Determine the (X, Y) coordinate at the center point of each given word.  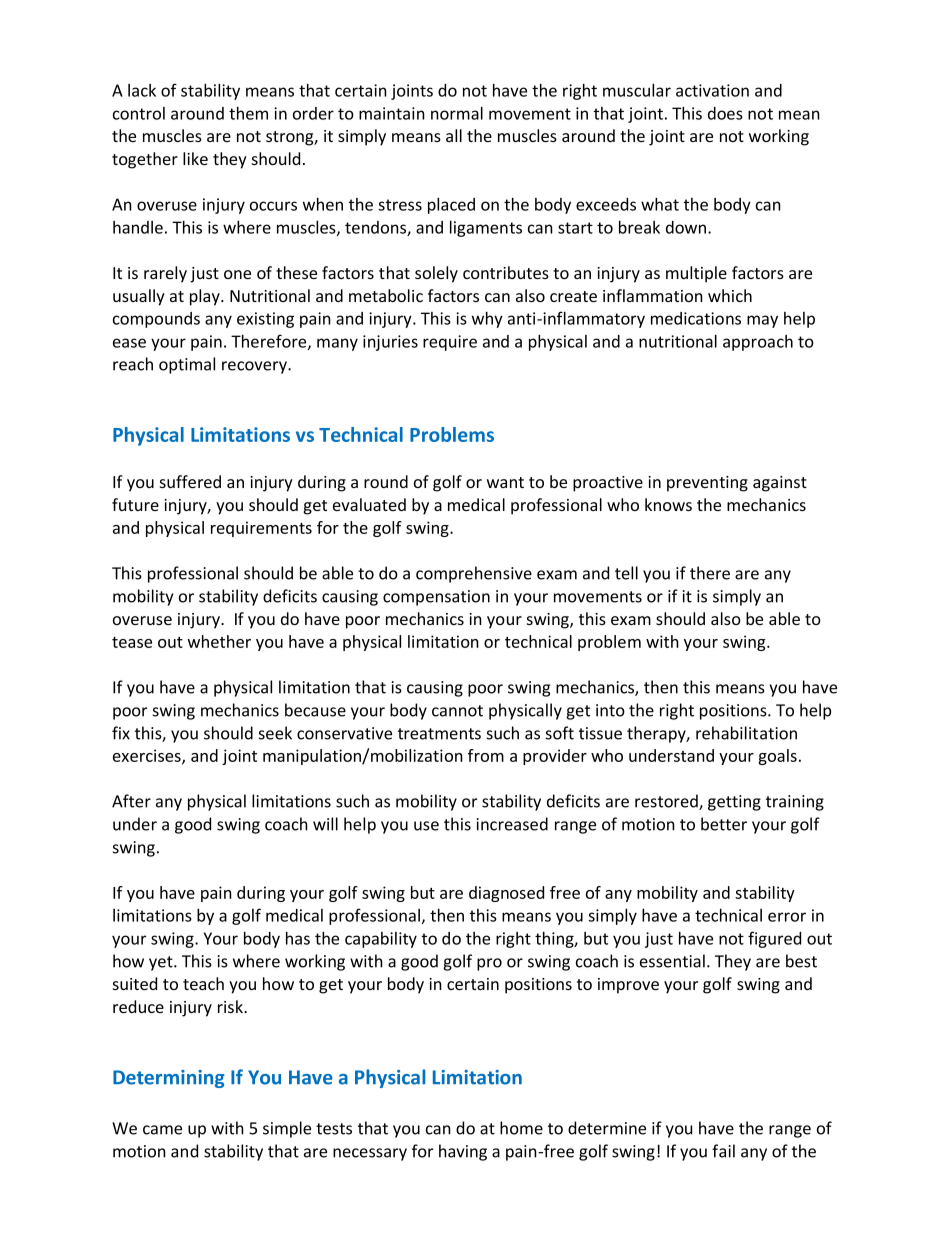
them (248, 113)
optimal (187, 365)
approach (758, 343)
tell (626, 573)
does (725, 113)
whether (219, 641)
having (463, 1152)
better (724, 824)
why (487, 320)
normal (457, 113)
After (131, 801)
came (162, 1130)
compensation (436, 598)
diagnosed (506, 894)
